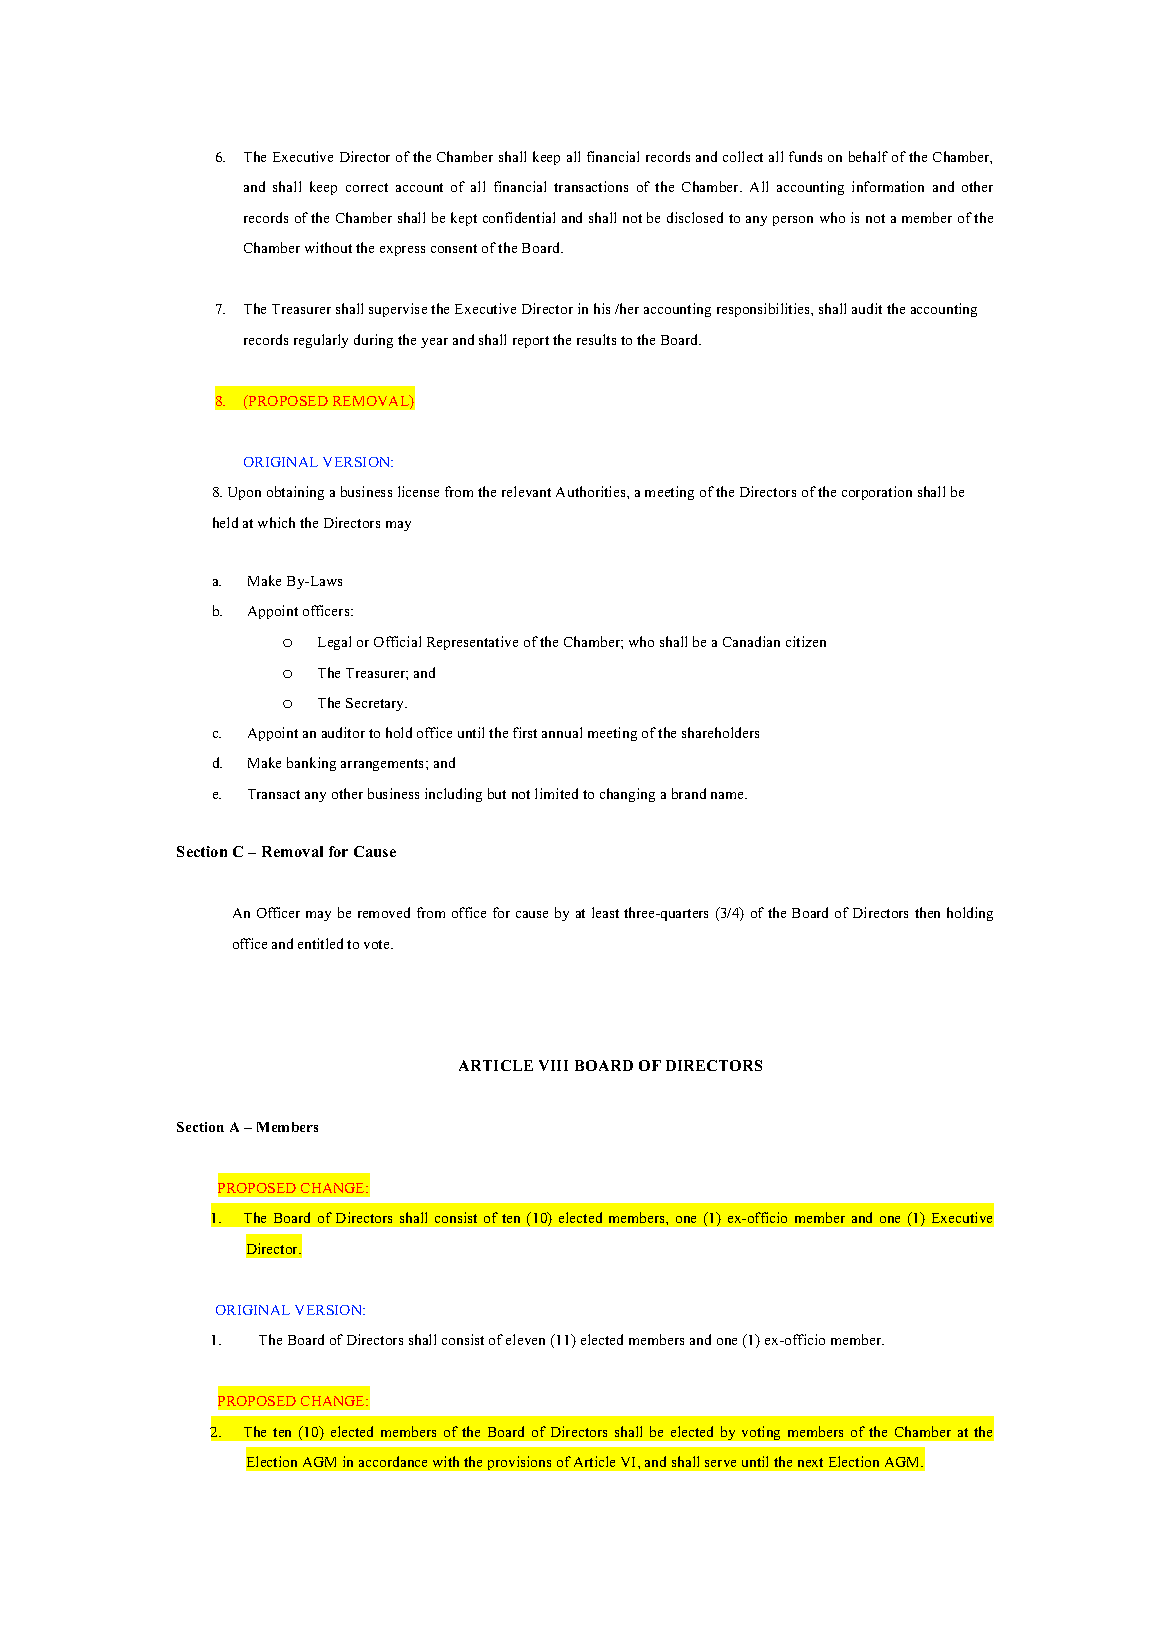  I want to click on confidential, so click(519, 217).
